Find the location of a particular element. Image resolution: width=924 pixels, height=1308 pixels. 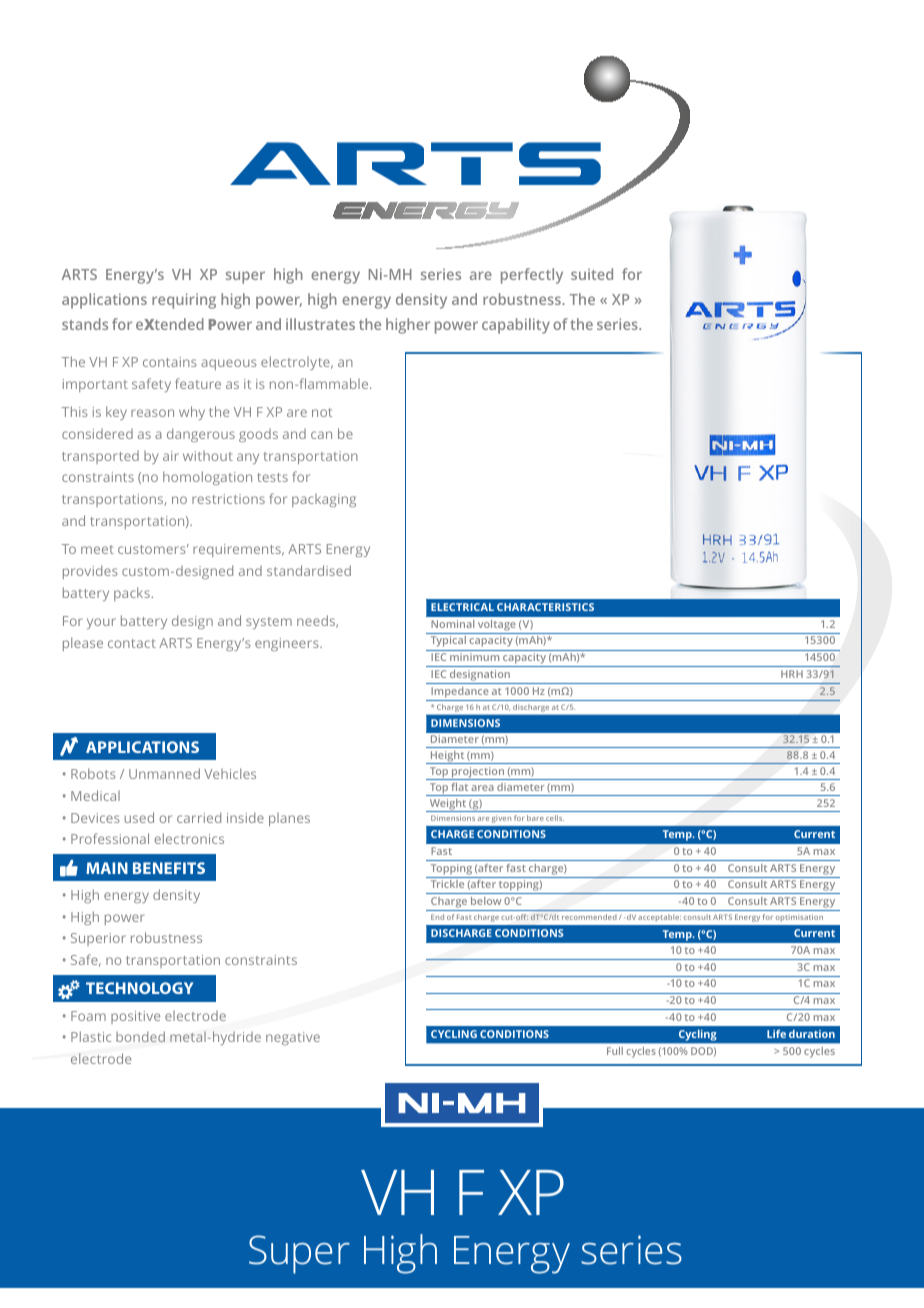

bonded is located at coordinates (140, 1036).
